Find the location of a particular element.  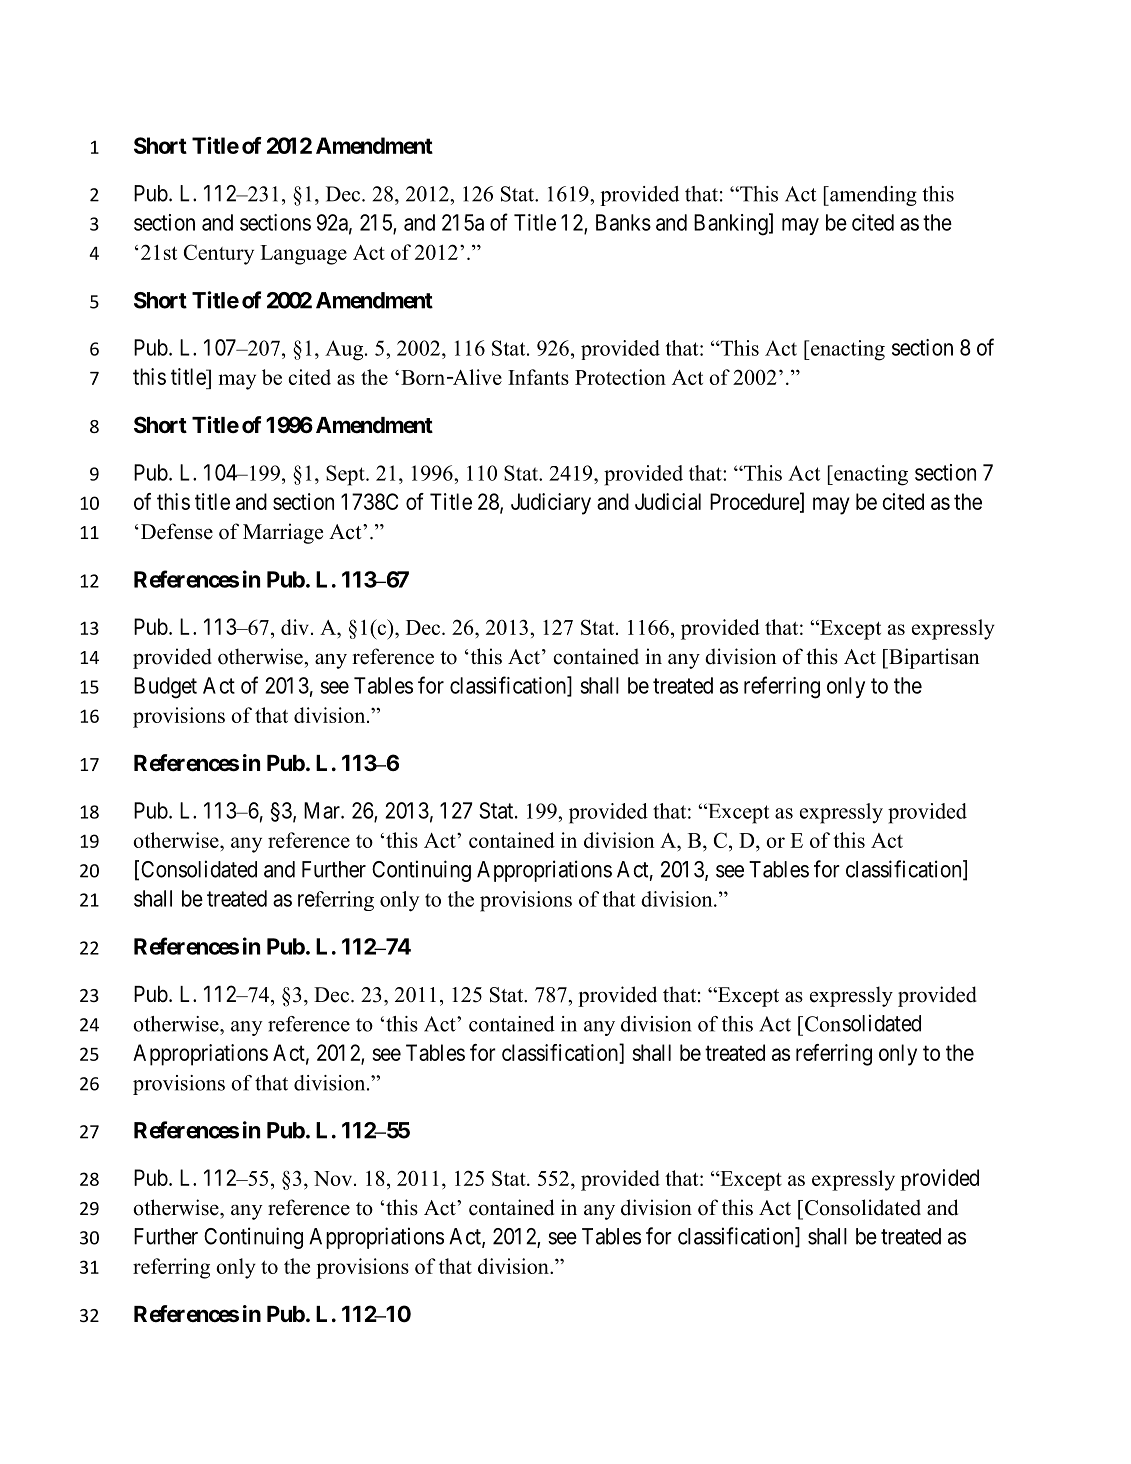

Judicial is located at coordinates (668, 501).
